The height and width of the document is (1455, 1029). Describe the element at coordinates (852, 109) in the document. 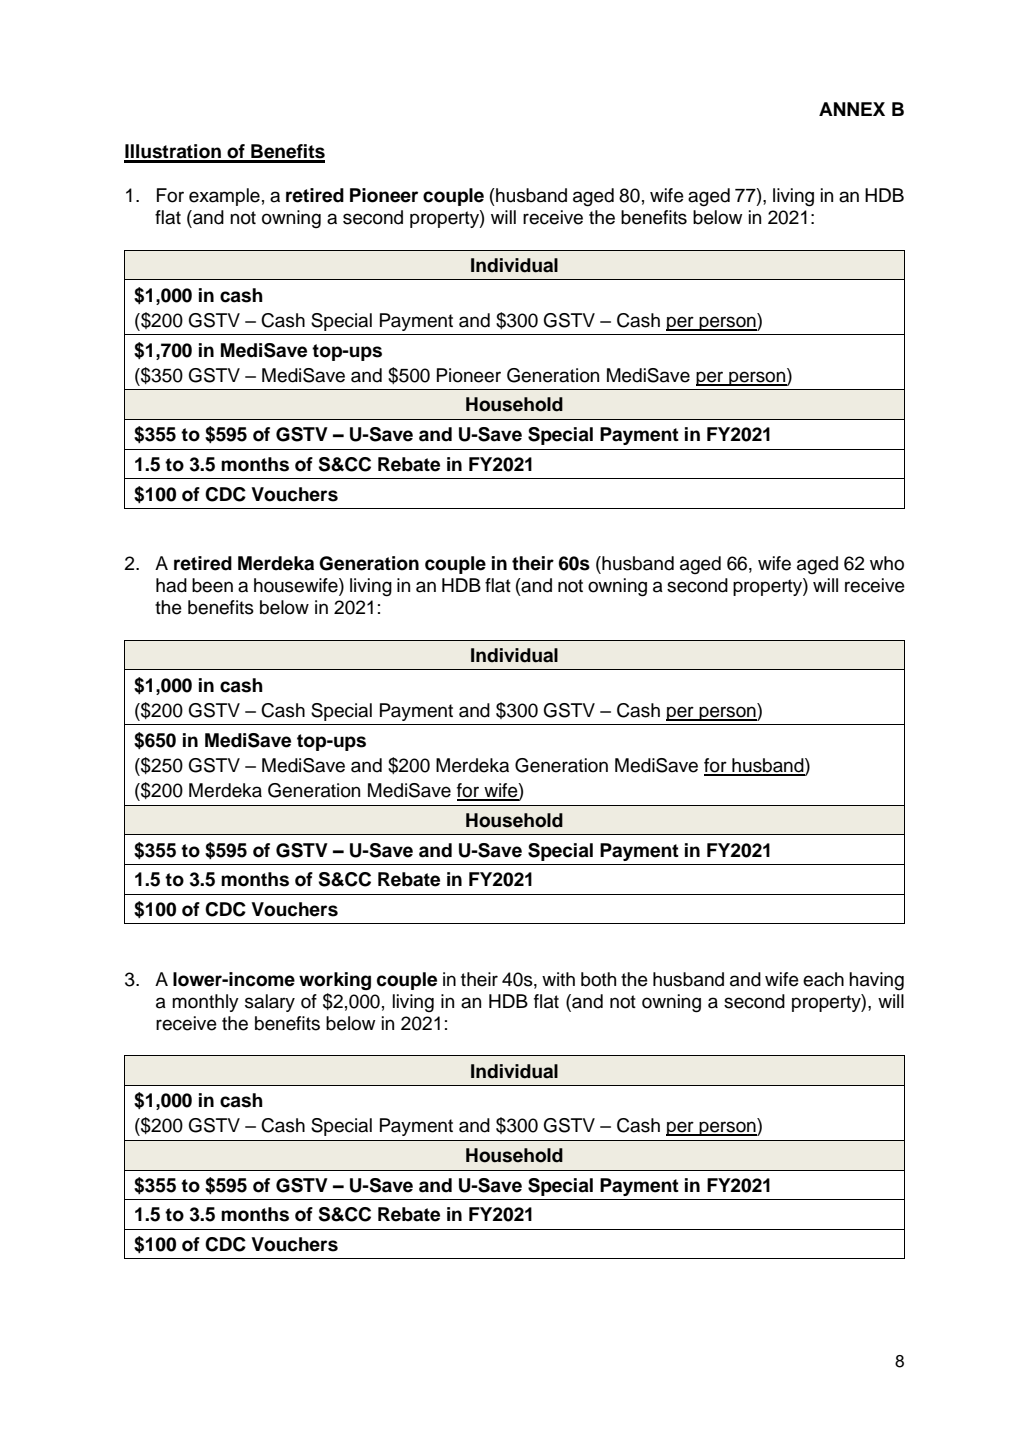

I see `ANNEX` at that location.
